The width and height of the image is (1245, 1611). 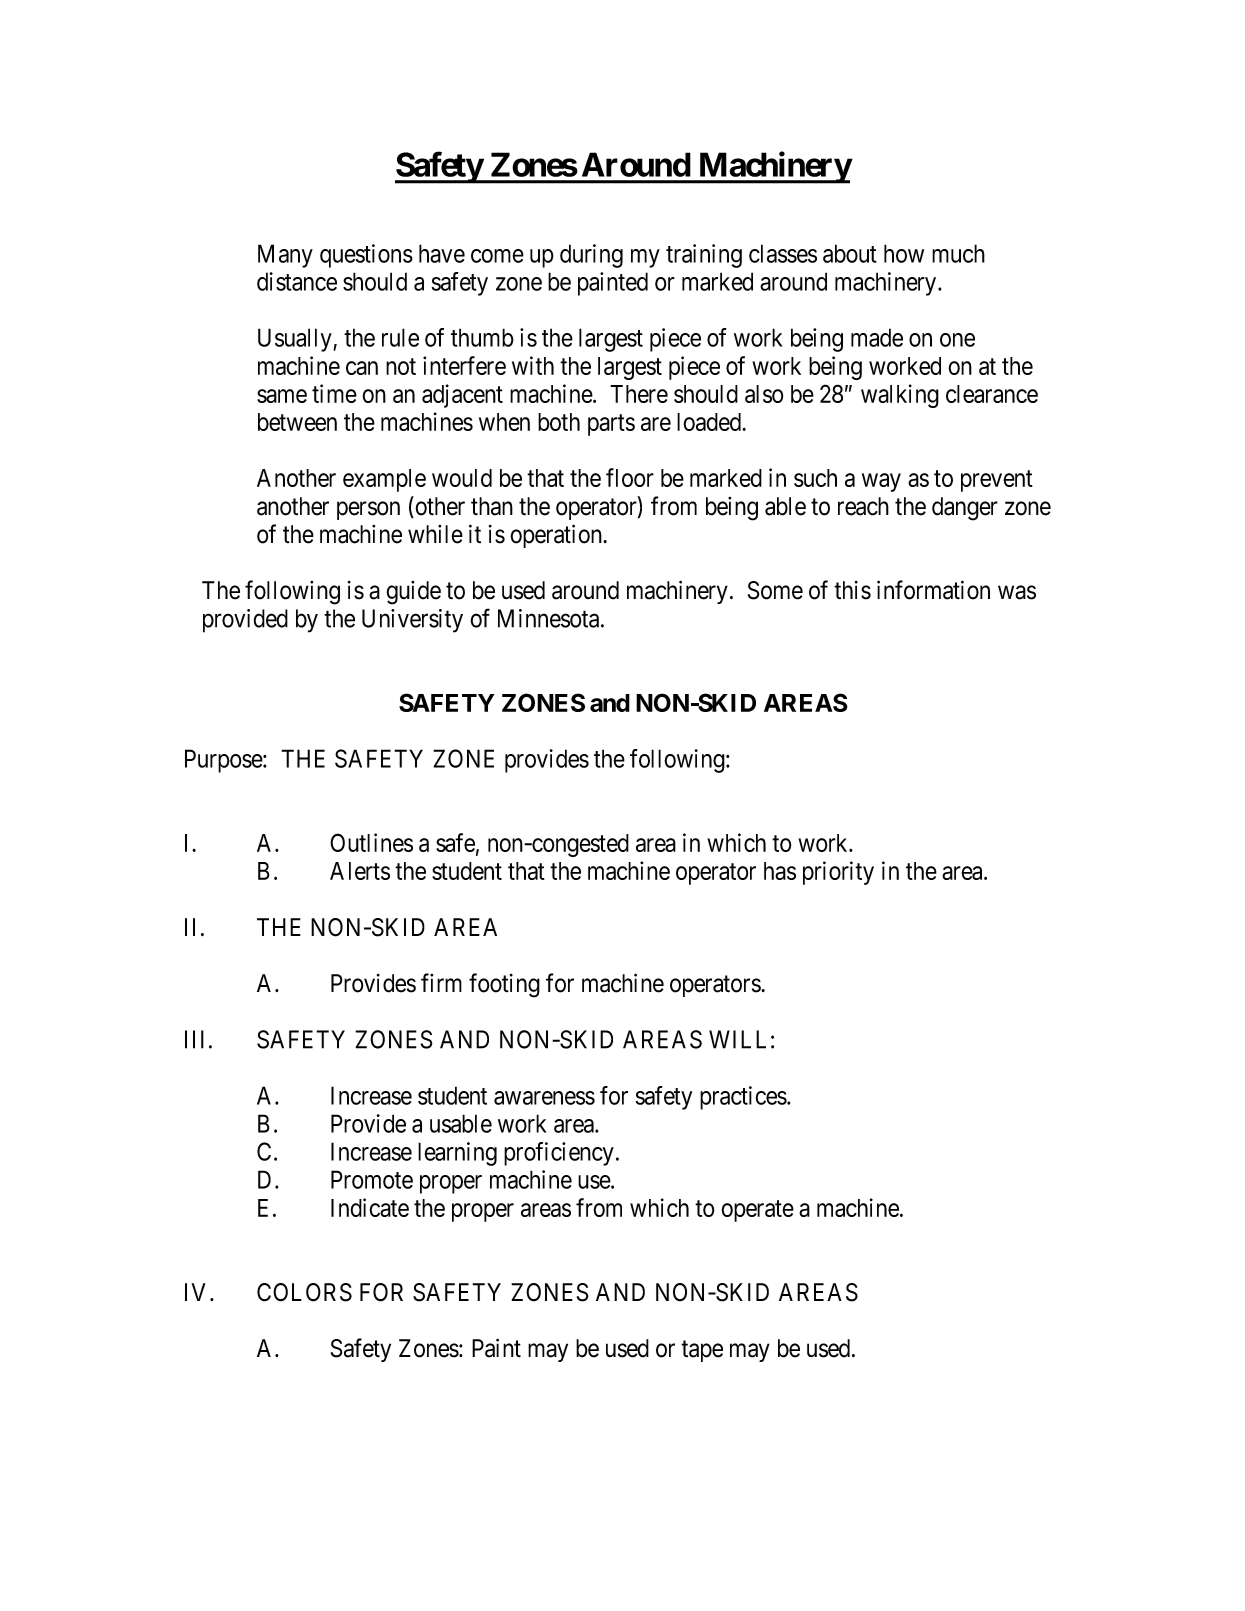 I want to click on Promote, so click(x=372, y=1179).
